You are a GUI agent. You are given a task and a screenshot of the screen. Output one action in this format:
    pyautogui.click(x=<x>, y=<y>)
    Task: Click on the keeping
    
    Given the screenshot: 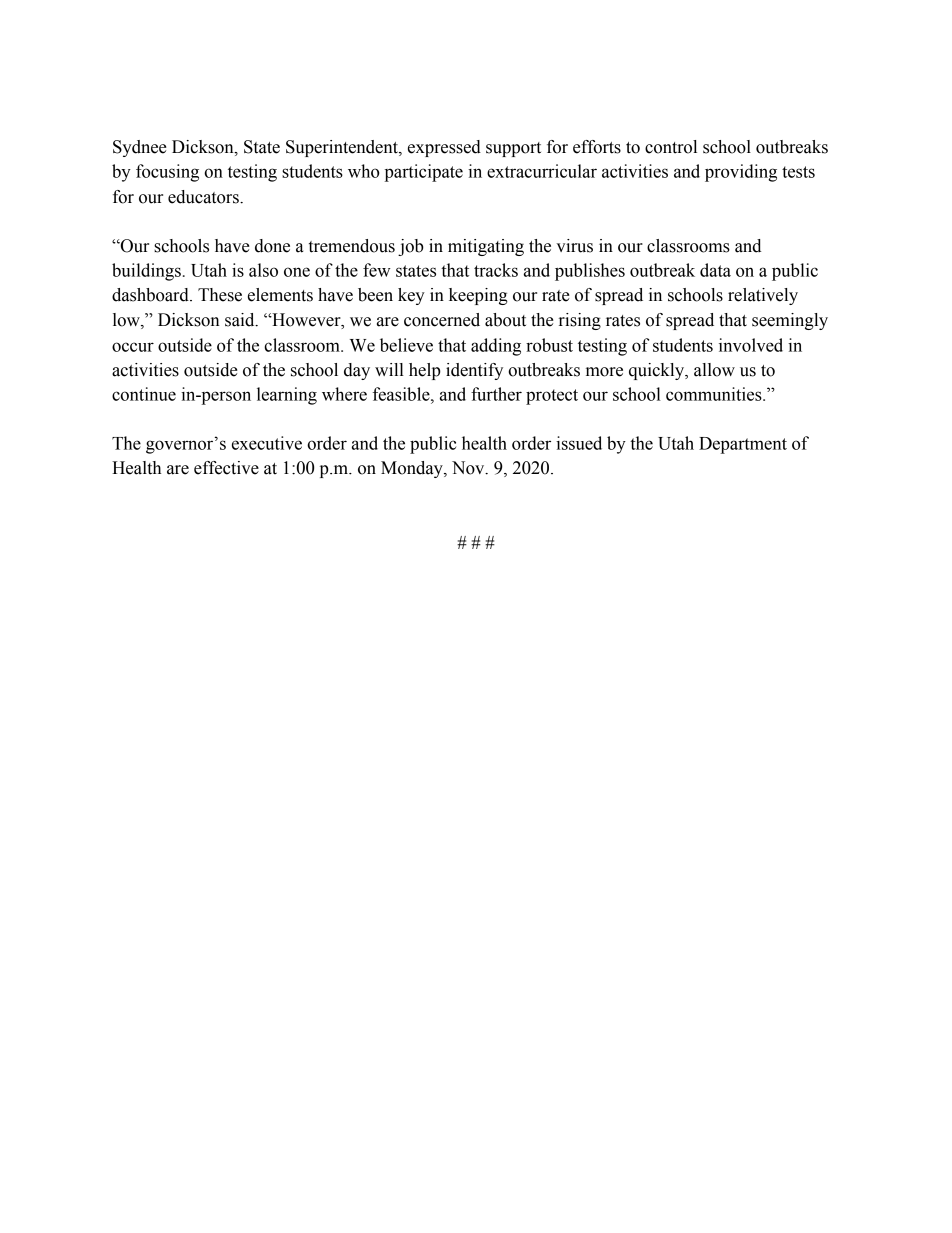 What is the action you would take?
    pyautogui.click(x=478, y=296)
